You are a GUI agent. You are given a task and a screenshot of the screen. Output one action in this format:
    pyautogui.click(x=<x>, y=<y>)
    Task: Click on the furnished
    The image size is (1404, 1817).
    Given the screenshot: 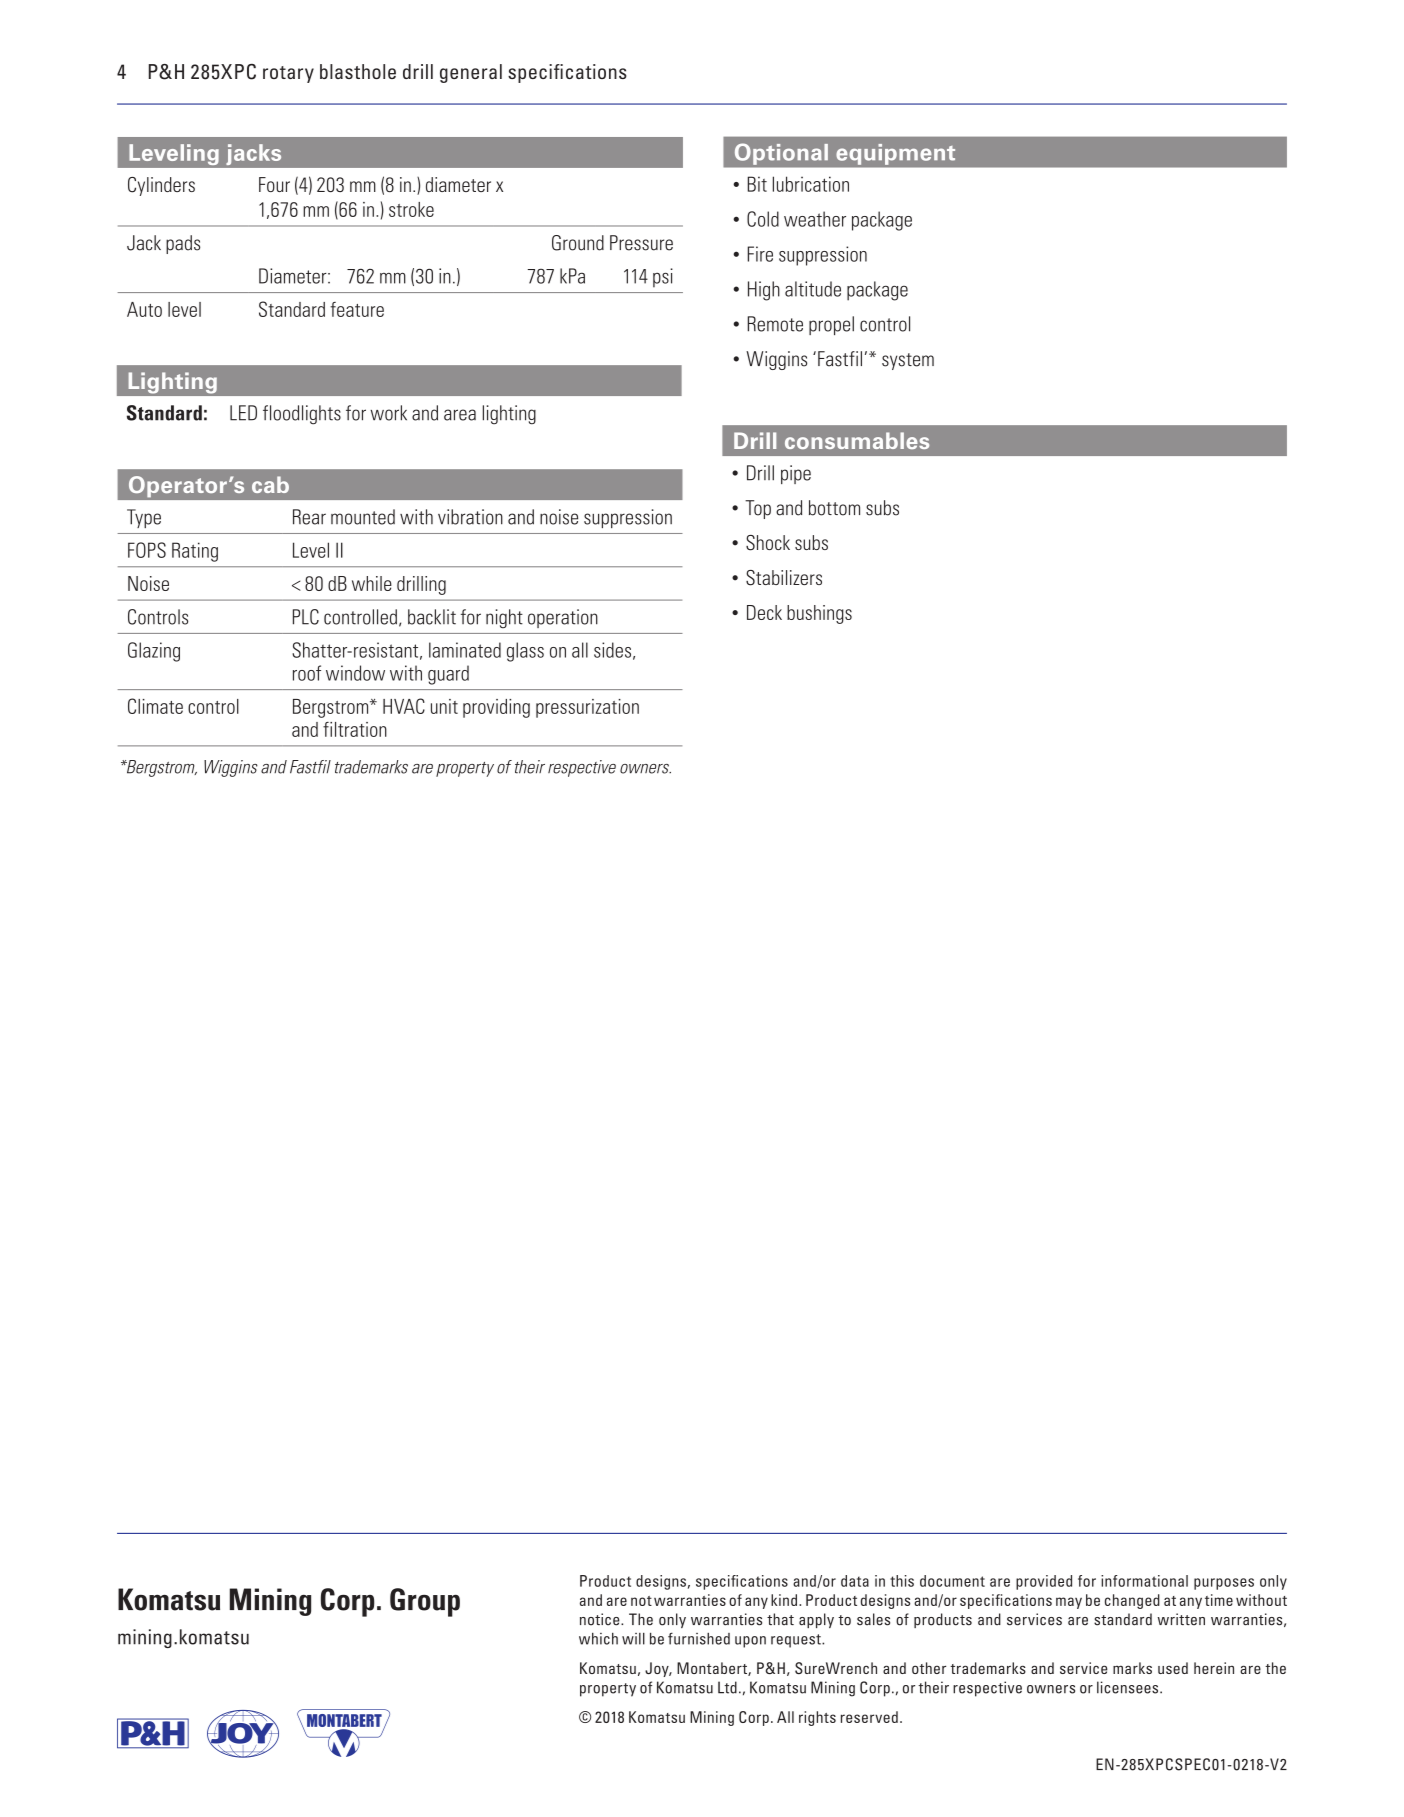 What is the action you would take?
    pyautogui.click(x=699, y=1638)
